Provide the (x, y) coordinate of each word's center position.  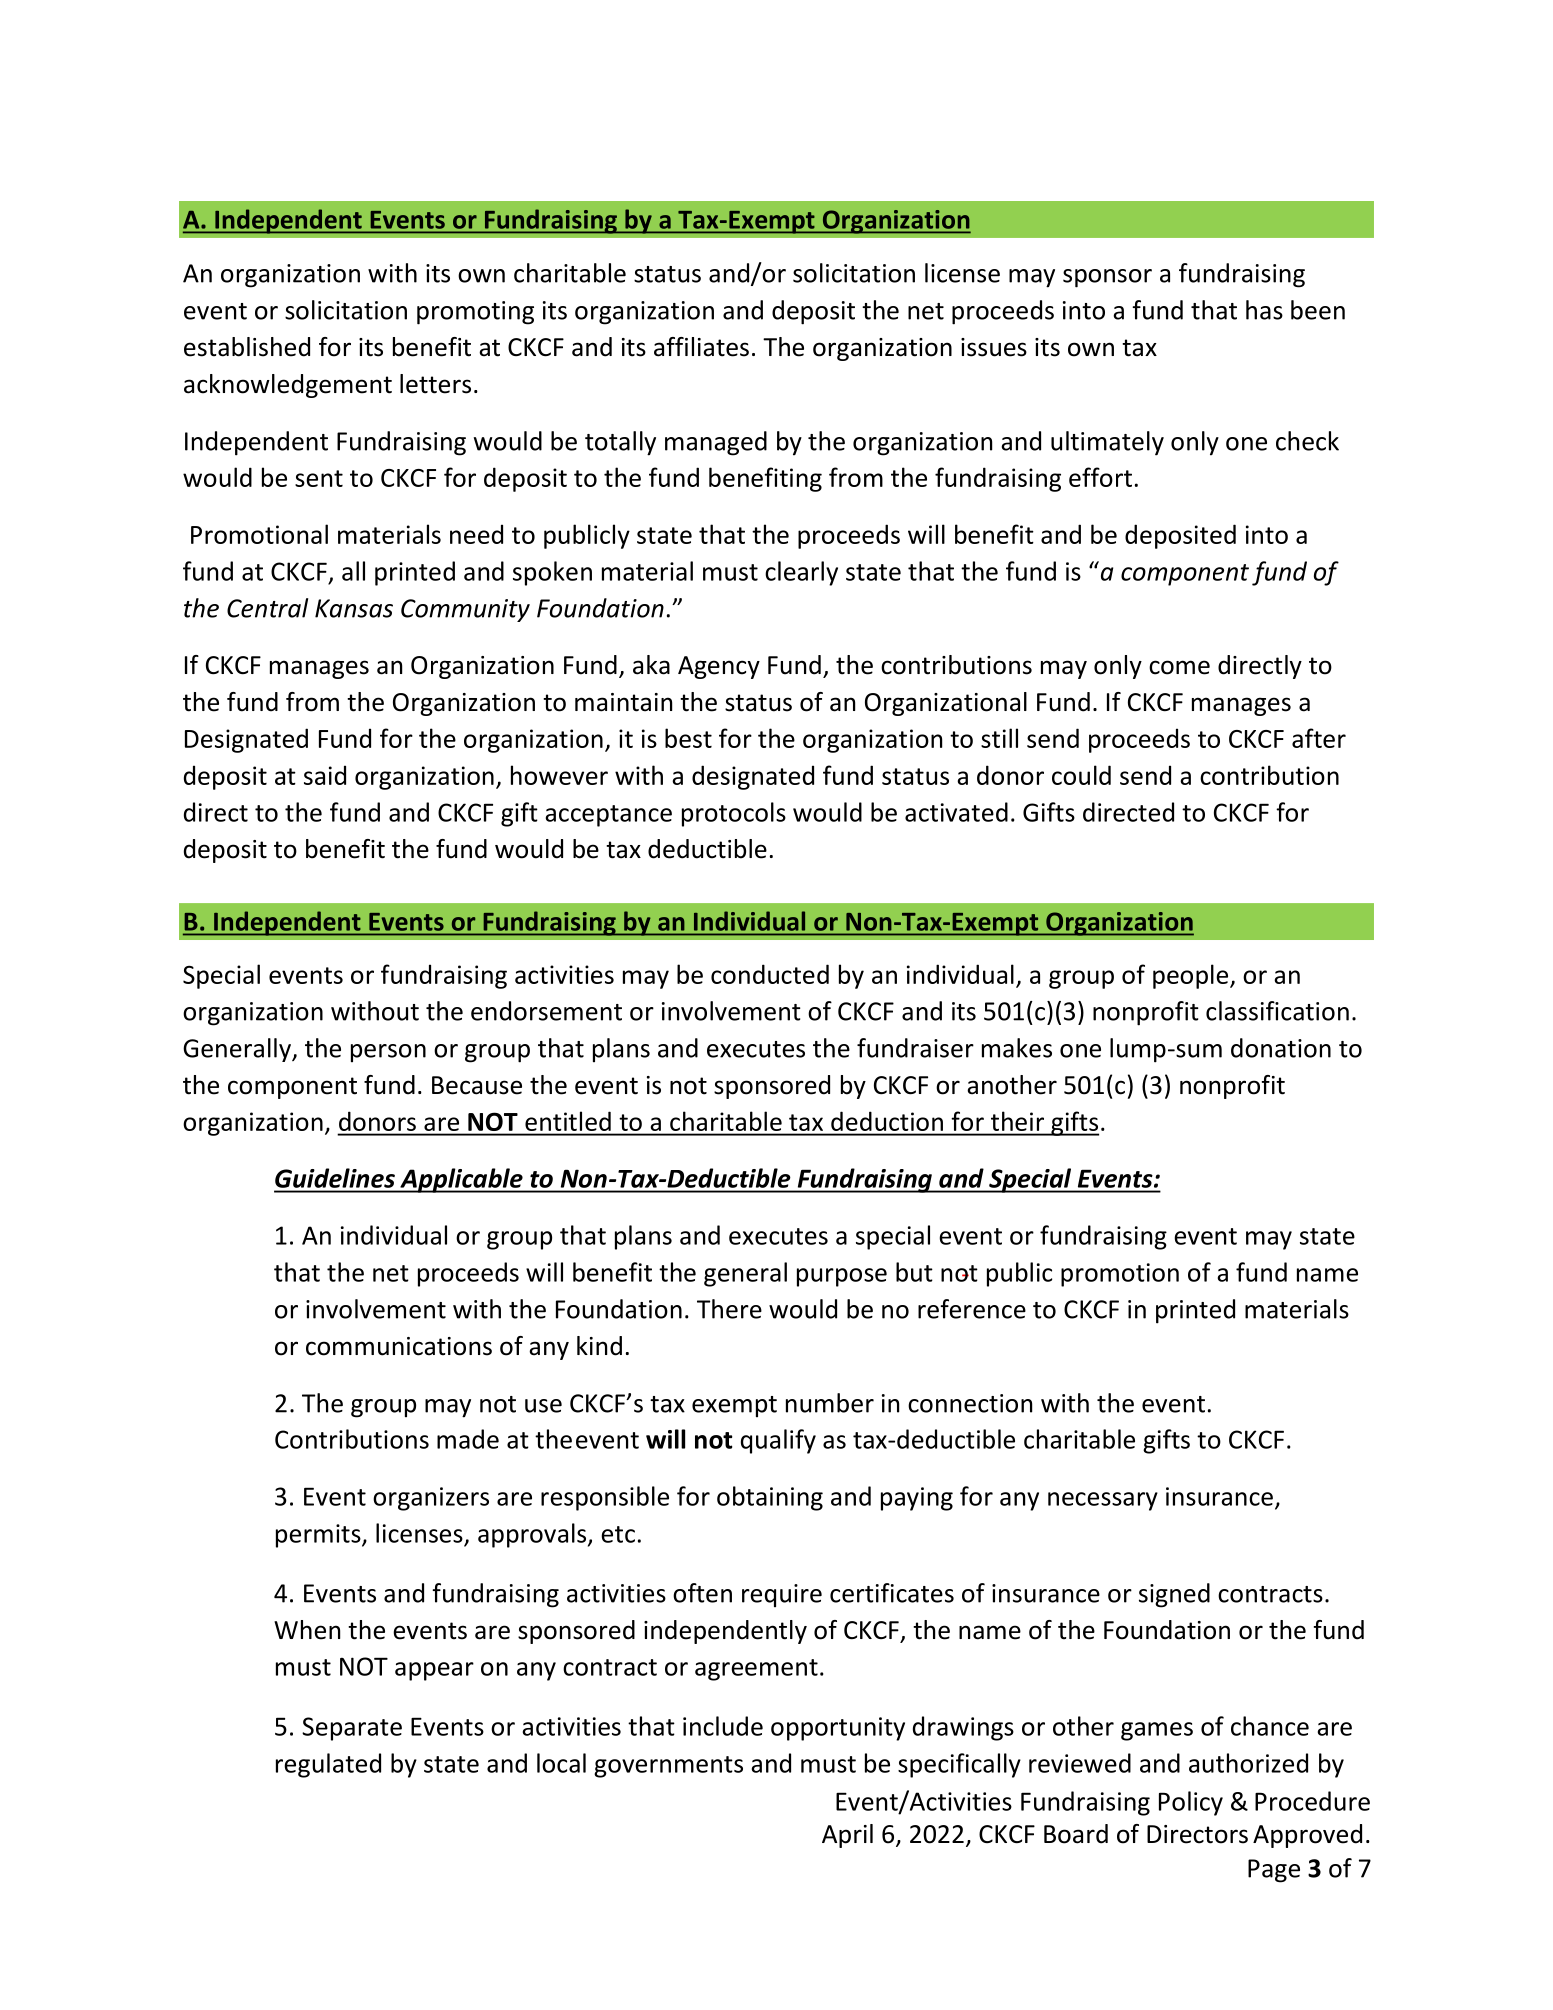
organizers (431, 1499)
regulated (328, 1765)
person (388, 1053)
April (847, 1836)
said (325, 775)
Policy (1191, 1803)
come (1179, 667)
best (688, 738)
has (1264, 310)
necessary (1103, 1501)
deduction (887, 1121)
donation (1281, 1048)
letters (435, 384)
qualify (778, 1441)
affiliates (701, 347)
